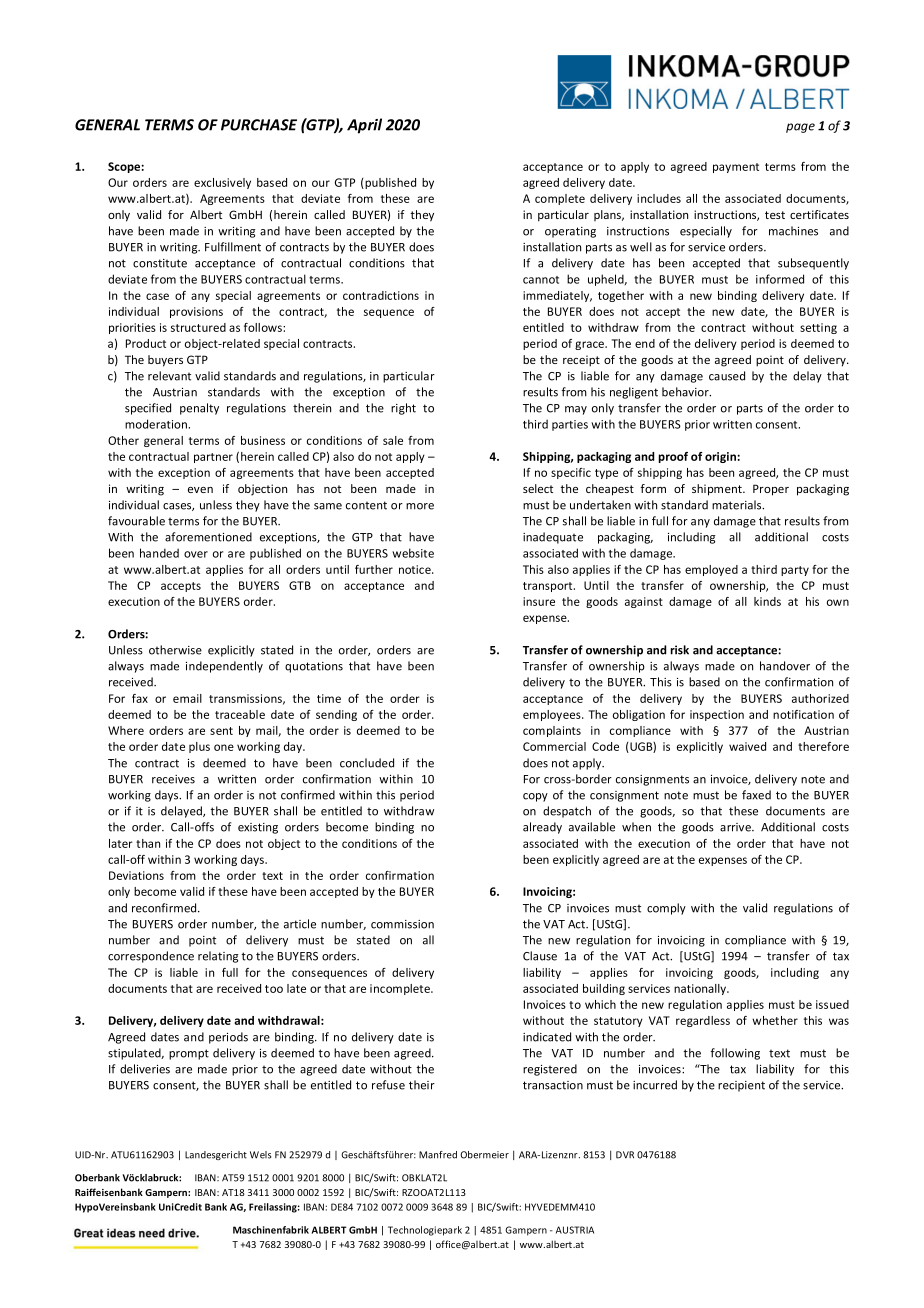 The image size is (924, 1308). What do you see at coordinates (552, 731) in the image?
I see `complaints` at bounding box center [552, 731].
